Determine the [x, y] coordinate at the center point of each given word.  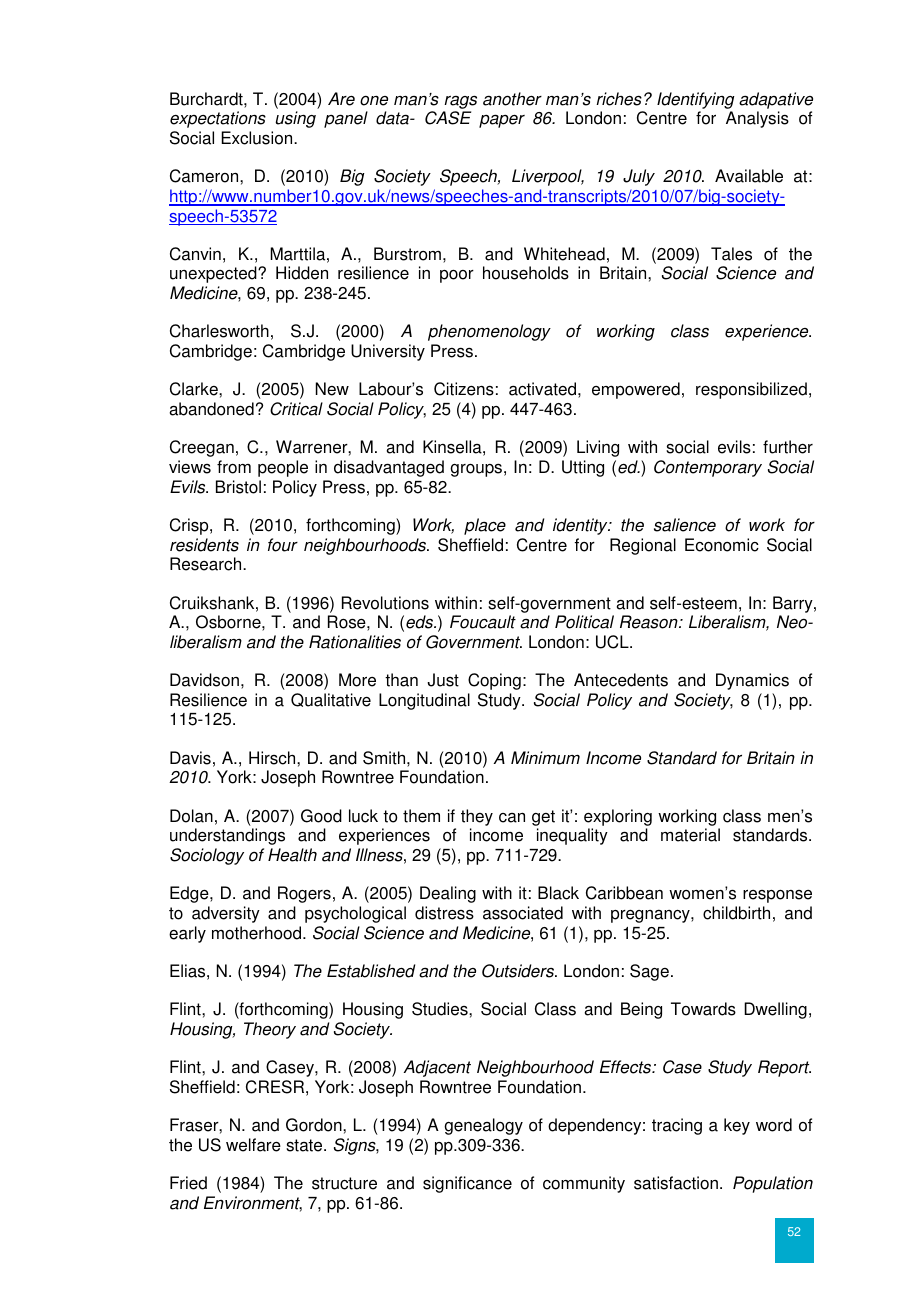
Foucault [483, 622]
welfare [253, 1145]
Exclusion [258, 138]
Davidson [204, 680]
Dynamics [752, 681]
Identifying [695, 102]
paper [502, 121]
